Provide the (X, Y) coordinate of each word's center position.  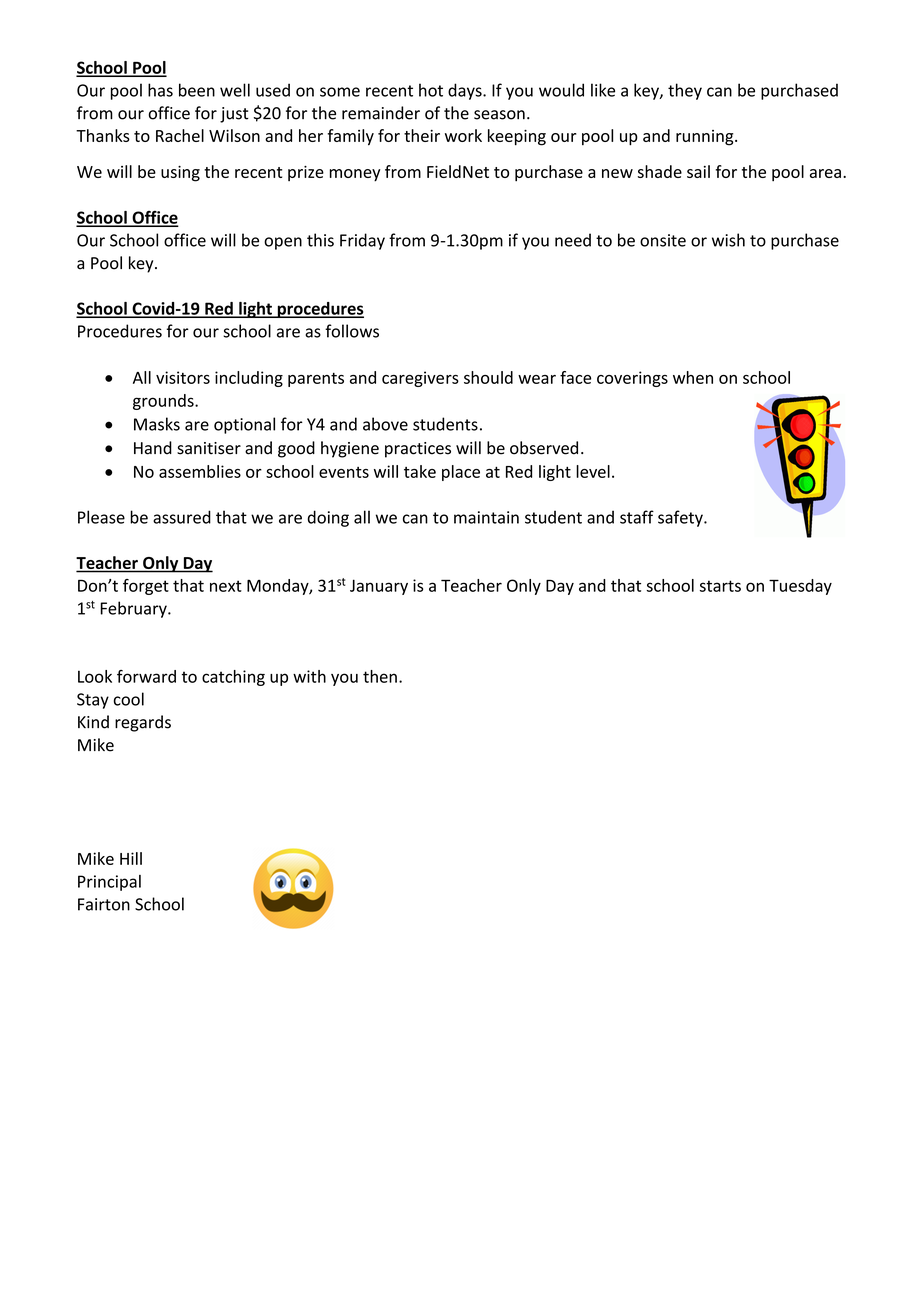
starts (720, 586)
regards (143, 723)
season (499, 115)
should (488, 377)
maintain (486, 517)
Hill (131, 858)
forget (146, 587)
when (693, 377)
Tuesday (800, 587)
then (380, 676)
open (283, 243)
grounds (164, 402)
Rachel (180, 135)
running (706, 138)
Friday (362, 241)
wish (728, 240)
